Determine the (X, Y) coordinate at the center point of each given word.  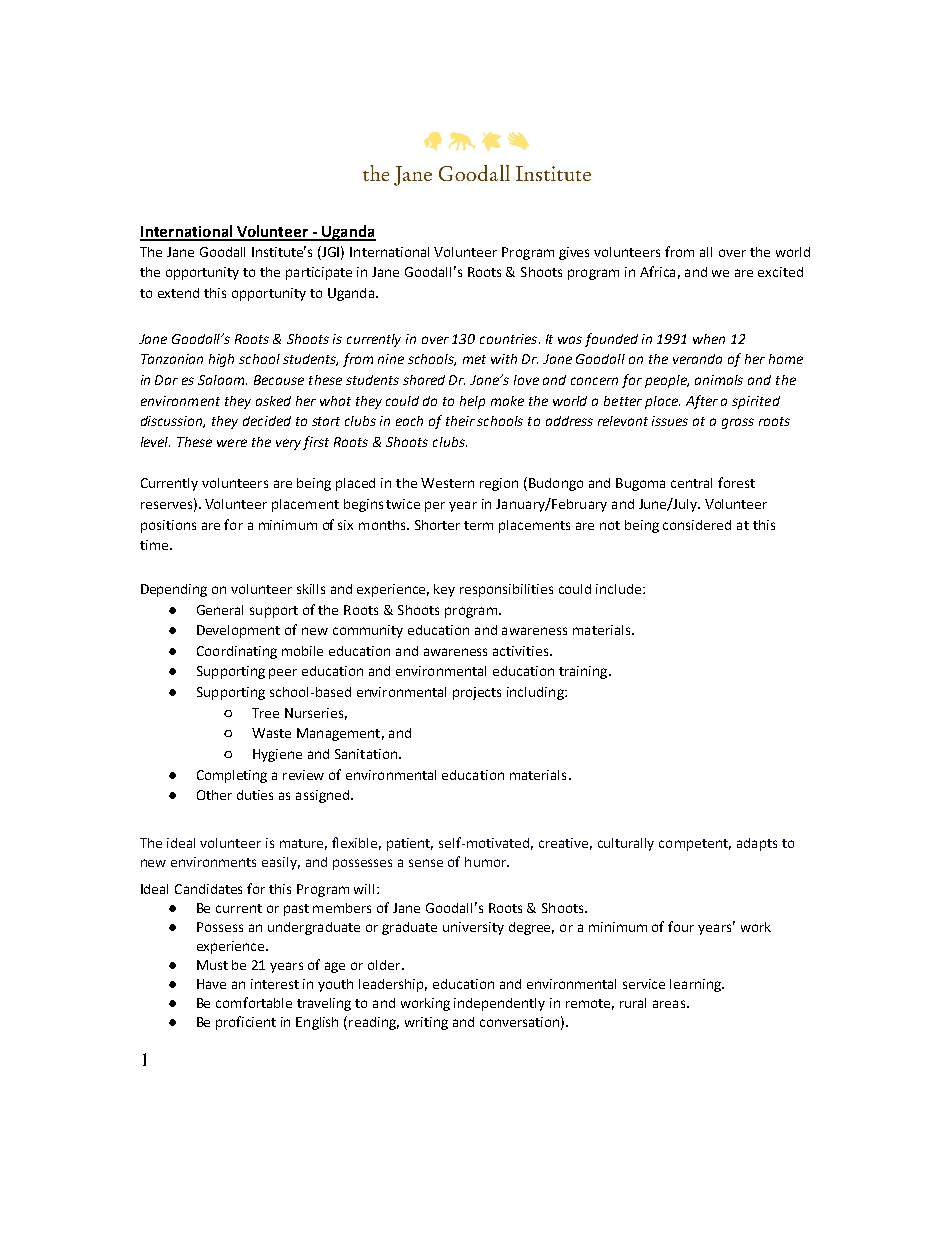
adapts (757, 844)
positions (168, 526)
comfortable (254, 1002)
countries (510, 339)
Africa (657, 271)
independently (499, 1004)
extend (178, 293)
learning (696, 985)
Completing (232, 776)
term (478, 525)
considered (697, 525)
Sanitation (367, 754)
